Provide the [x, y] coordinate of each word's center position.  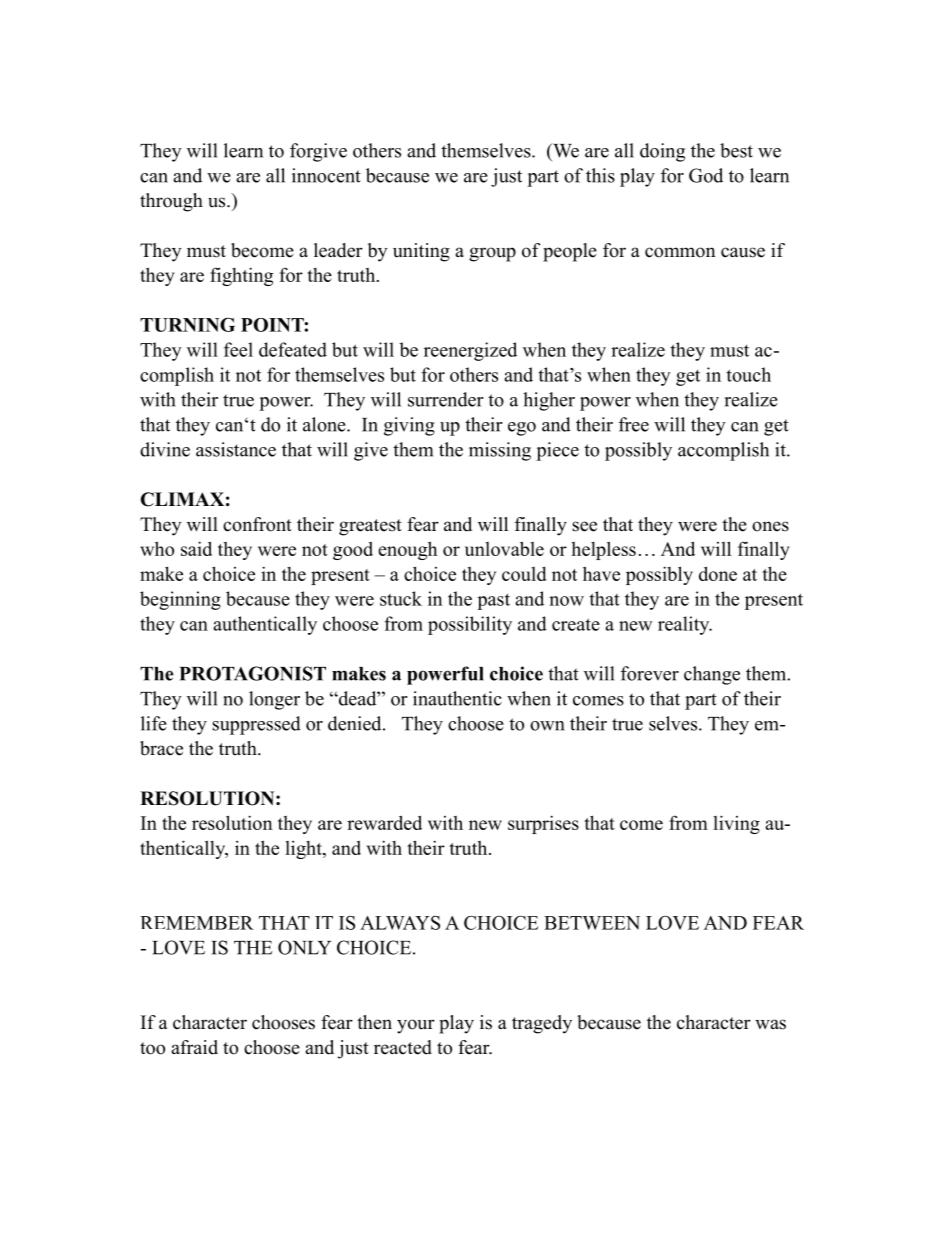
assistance [236, 449]
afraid [194, 1047]
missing [500, 451]
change [712, 675]
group [492, 254]
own [547, 726]
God [706, 175]
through [171, 202]
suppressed [256, 725]
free [634, 424]
